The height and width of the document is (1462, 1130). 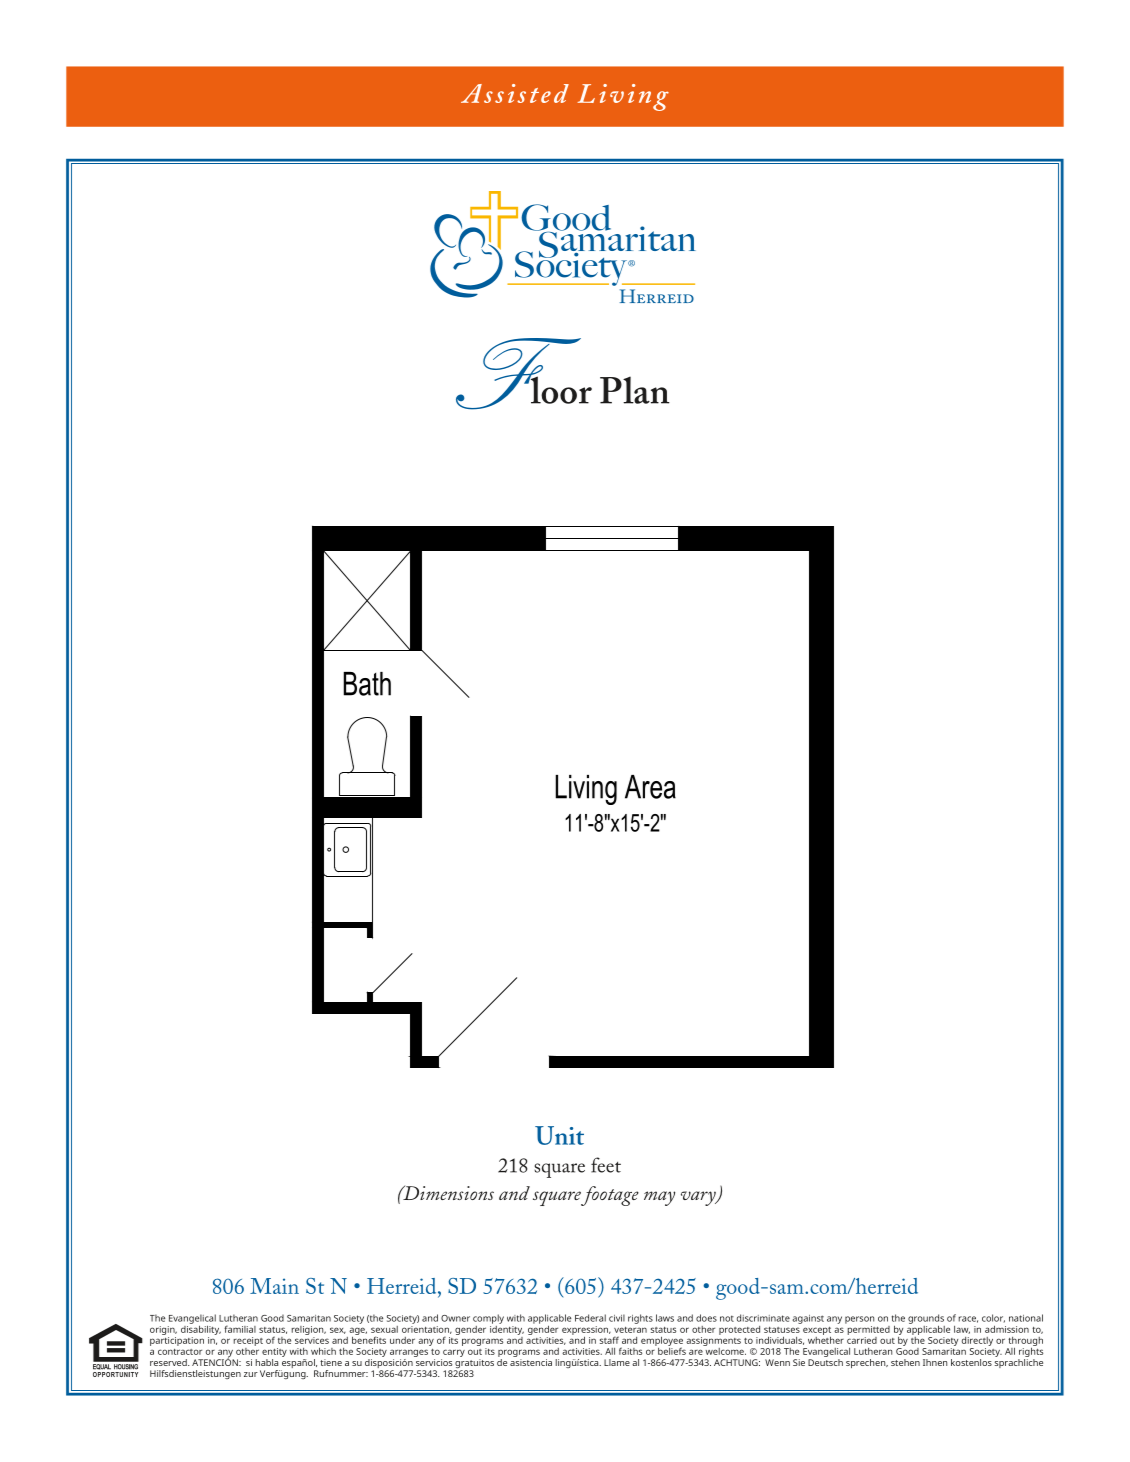 I want to click on feet, so click(x=606, y=1165).
